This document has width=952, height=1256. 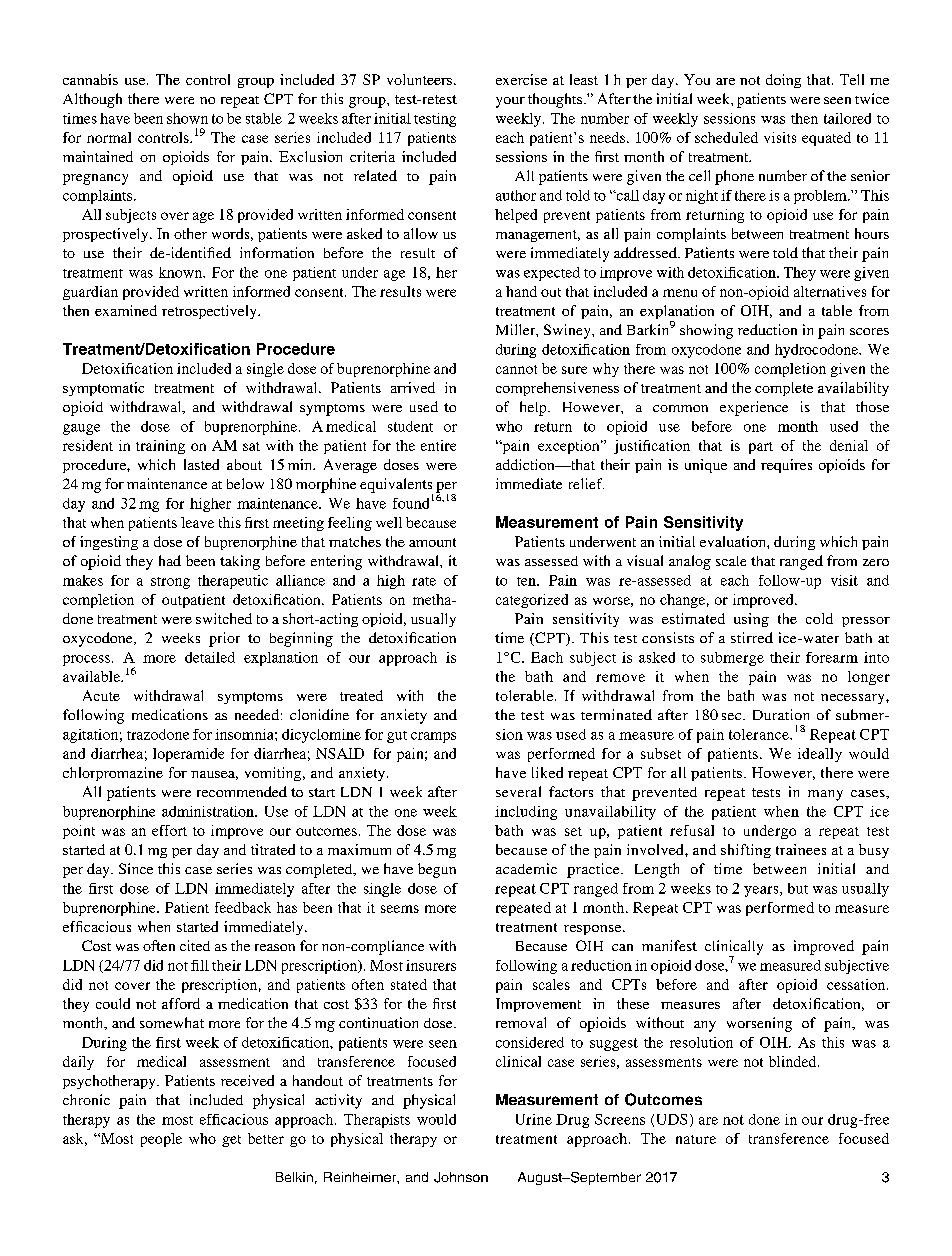 I want to click on switched, so click(x=224, y=618).
